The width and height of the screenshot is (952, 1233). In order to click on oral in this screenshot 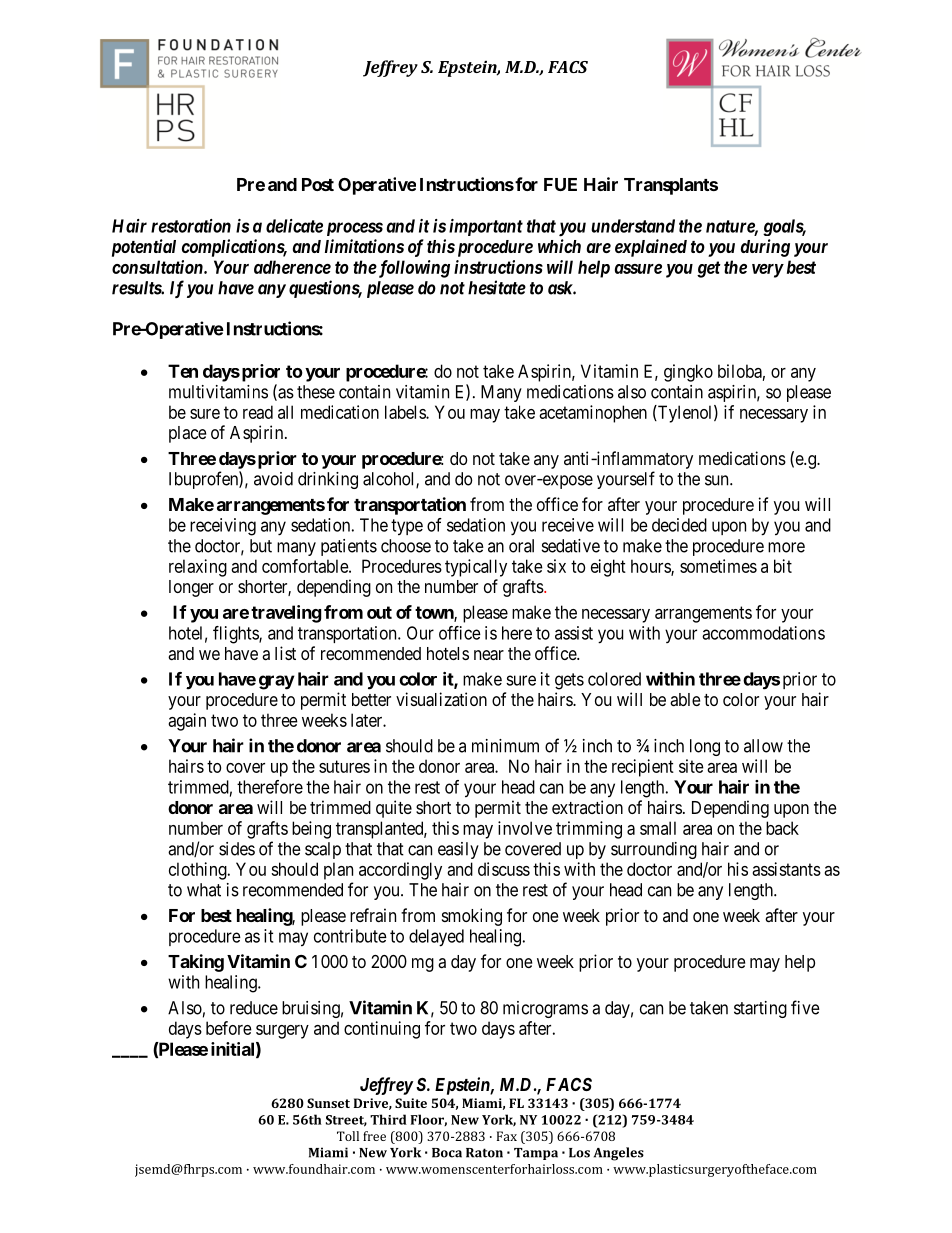, I will do `click(521, 546)`.
